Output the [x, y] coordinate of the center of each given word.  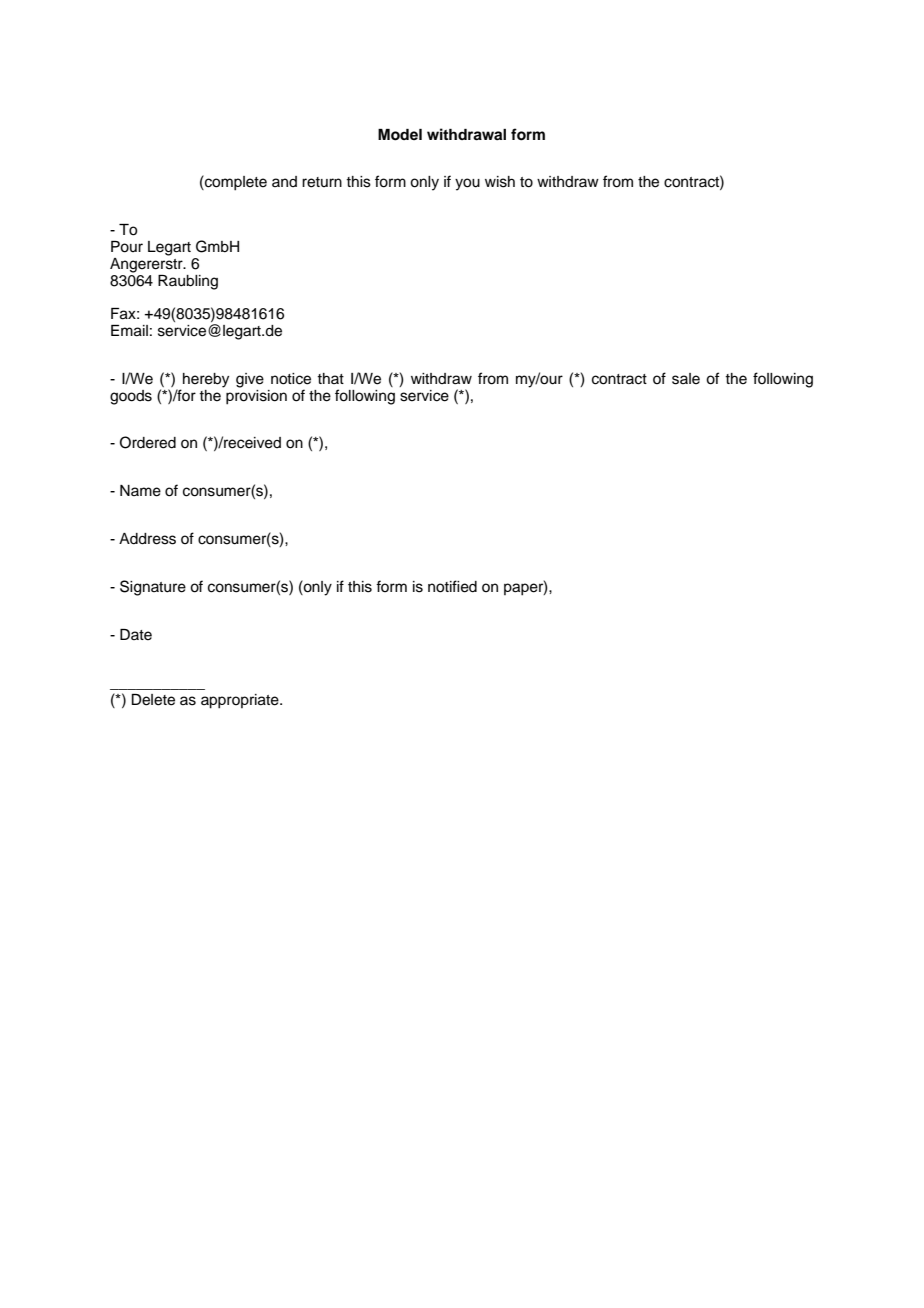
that [330, 378]
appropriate [241, 701]
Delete [153, 700]
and [284, 181]
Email [129, 331]
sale [686, 379]
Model [400, 135]
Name [140, 491]
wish [500, 182]
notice [291, 379]
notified [452, 586]
